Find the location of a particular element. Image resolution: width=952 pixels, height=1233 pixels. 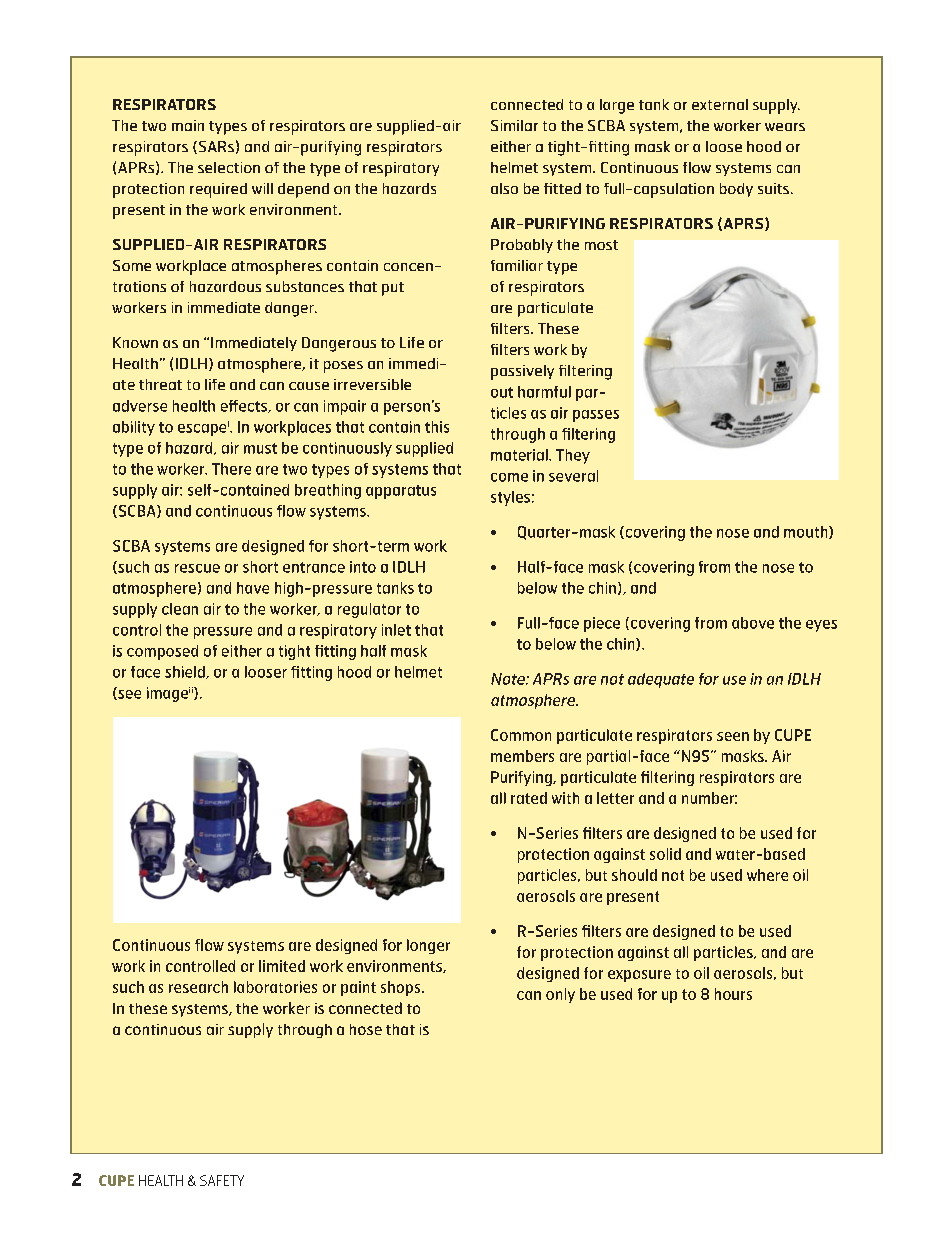

hose is located at coordinates (366, 1029).
